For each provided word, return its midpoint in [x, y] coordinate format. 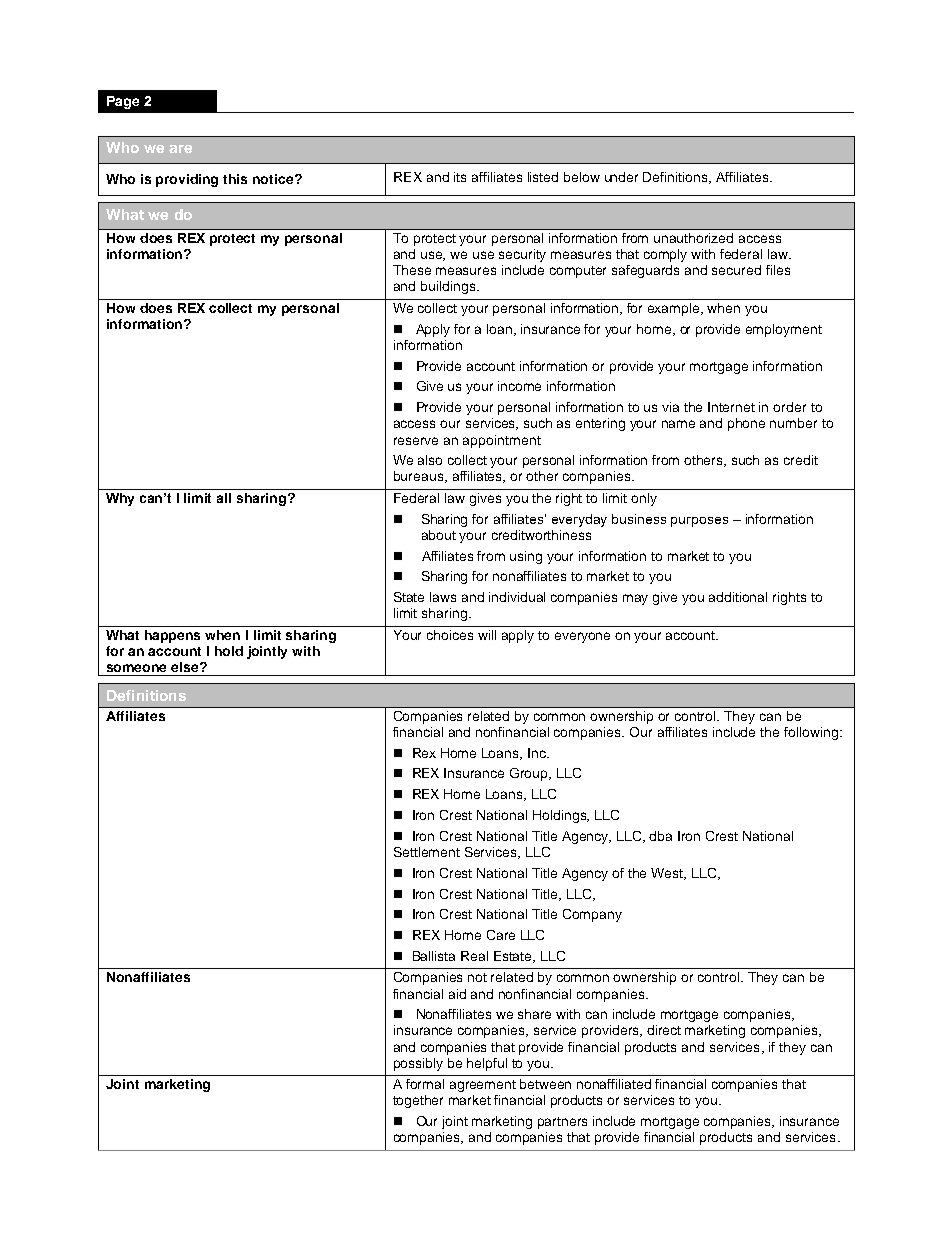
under [621, 177]
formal [425, 1084]
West [668, 874]
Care [501, 935]
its [460, 177]
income [519, 386]
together [418, 1101]
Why [120, 499]
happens [172, 636]
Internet [731, 407]
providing [187, 180]
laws [443, 597]
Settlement [427, 852]
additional [738, 597]
